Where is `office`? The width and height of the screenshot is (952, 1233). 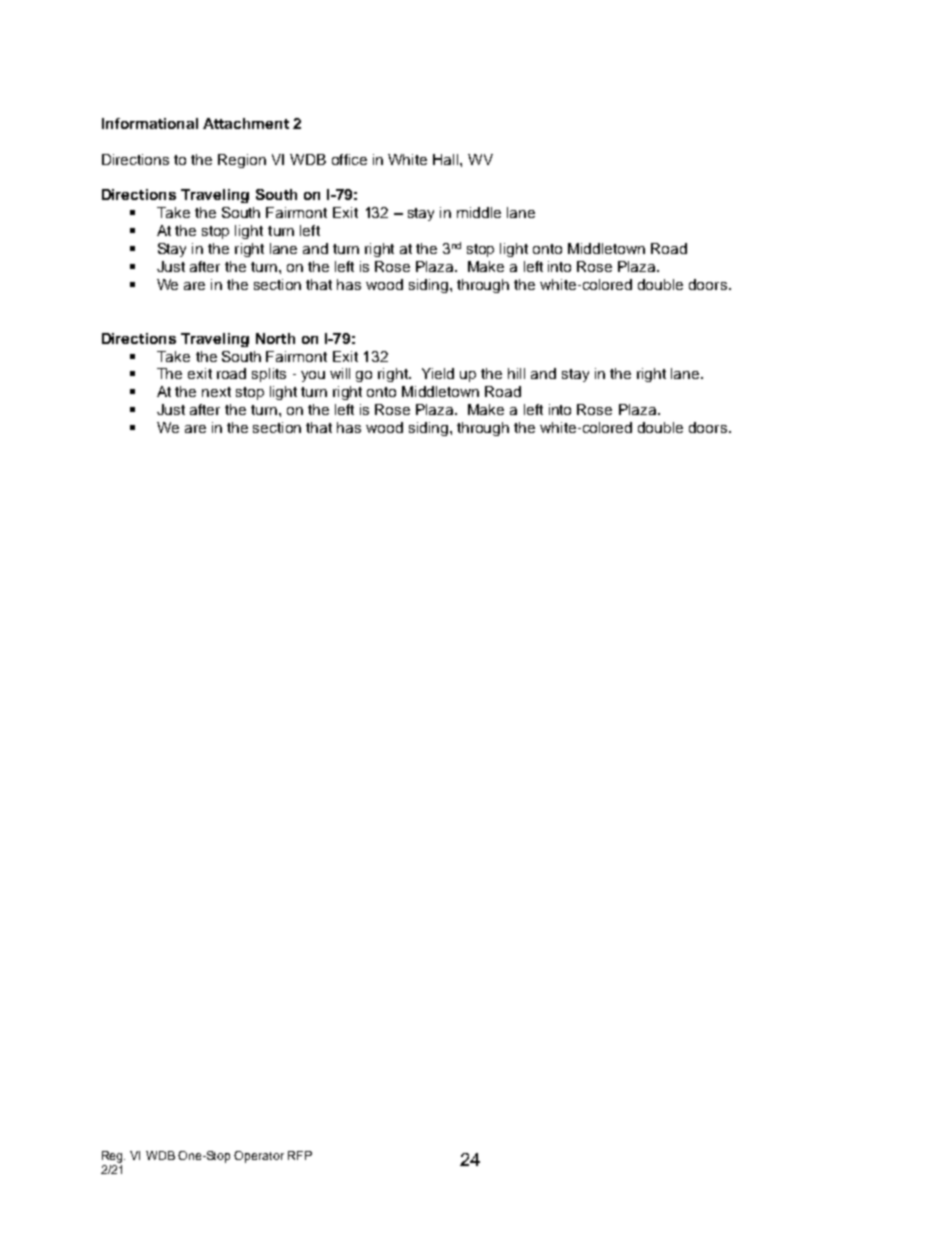 office is located at coordinates (349, 159).
